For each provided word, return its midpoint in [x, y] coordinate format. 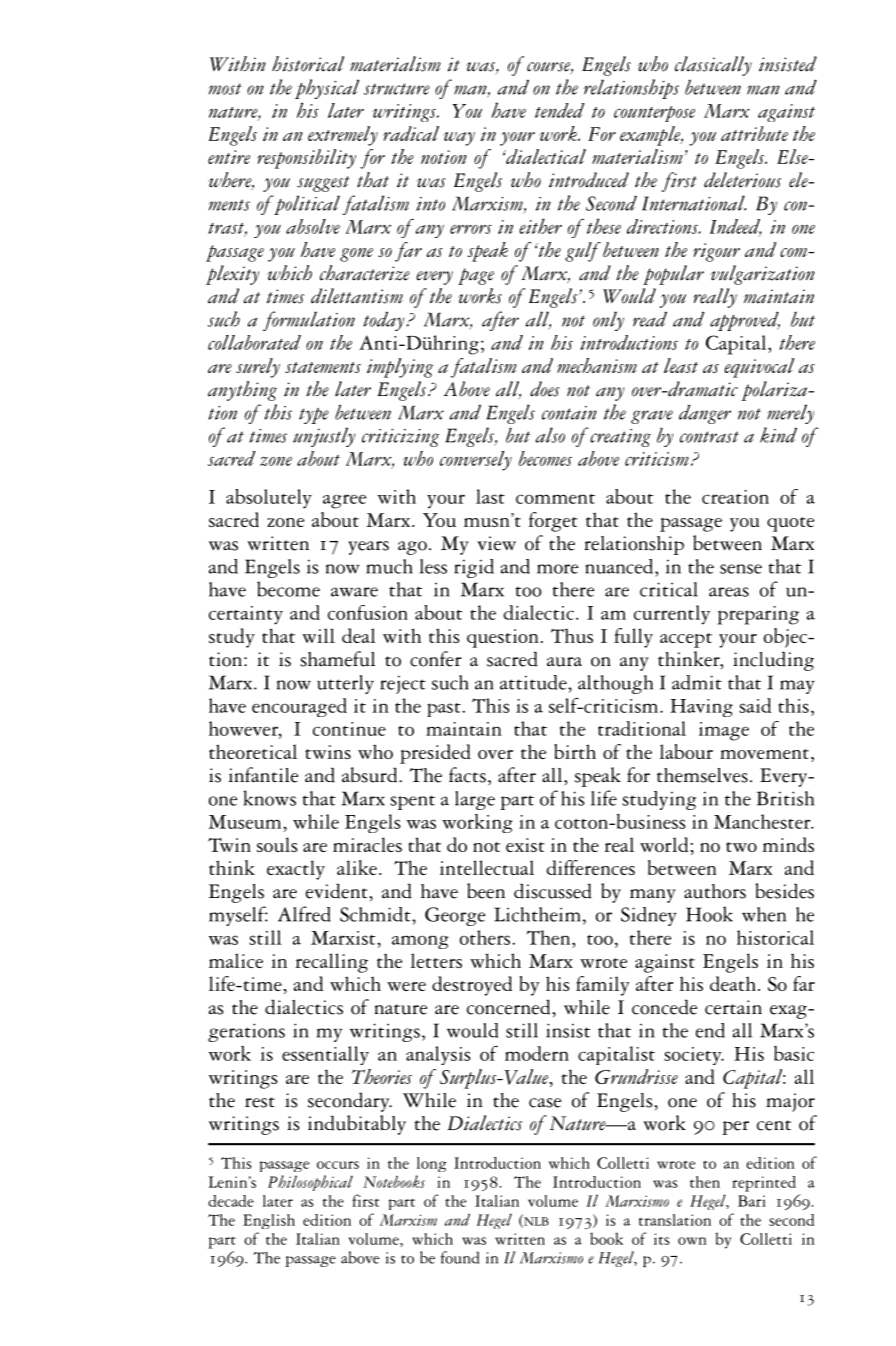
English [269, 1221]
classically [713, 66]
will [318, 635]
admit [697, 682]
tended [559, 110]
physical [327, 89]
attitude [534, 682]
